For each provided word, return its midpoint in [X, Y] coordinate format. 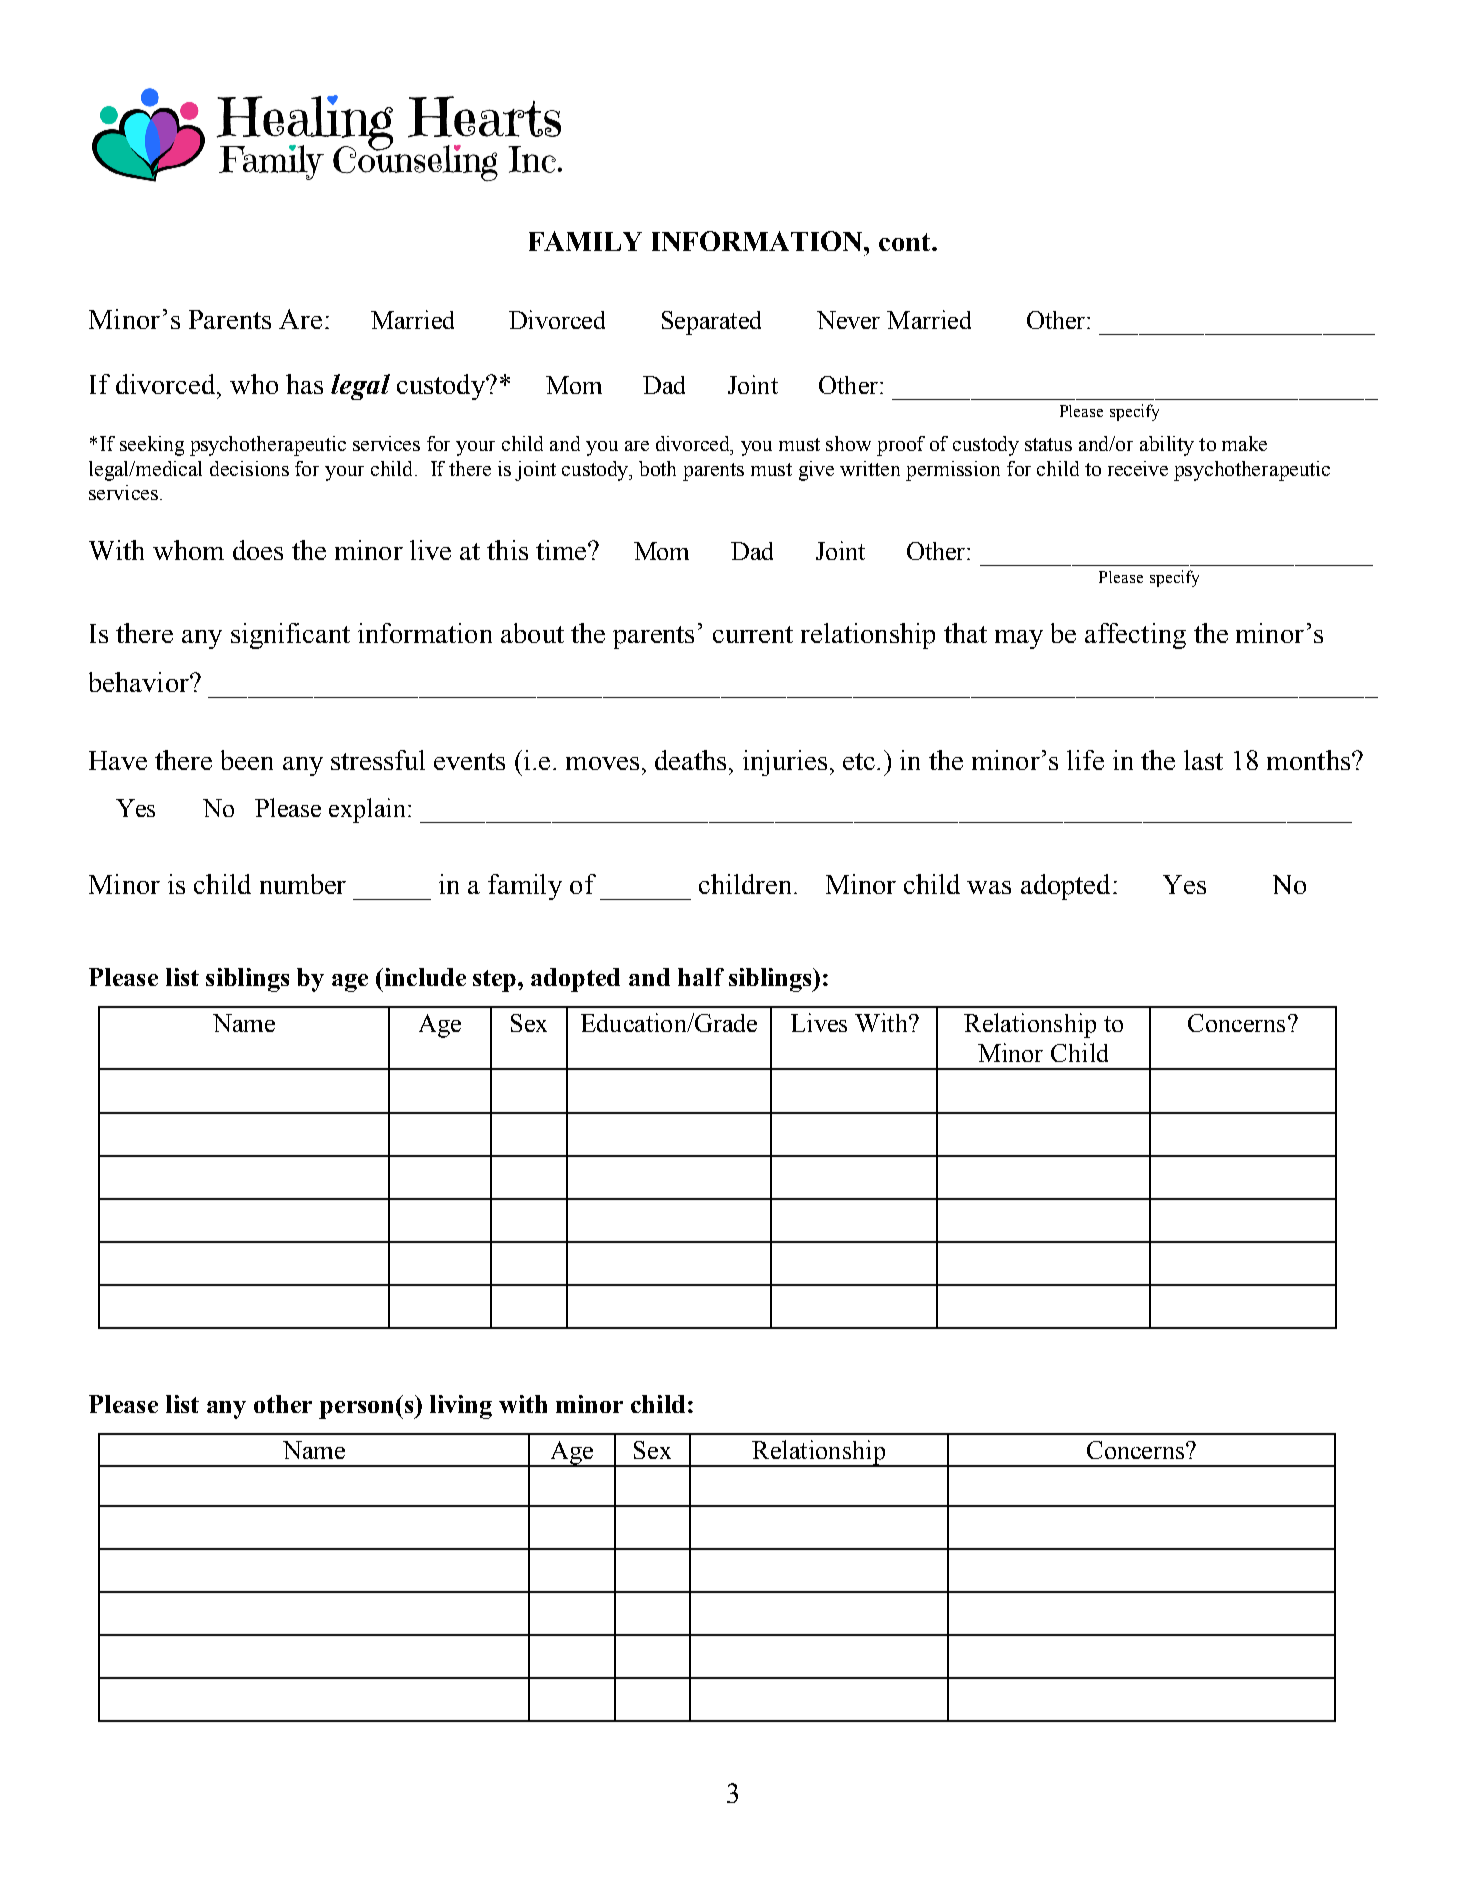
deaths [690, 760]
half [701, 977]
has [304, 384]
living [461, 1407]
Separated [711, 323]
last [1203, 760]
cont [906, 242]
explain [367, 810]
